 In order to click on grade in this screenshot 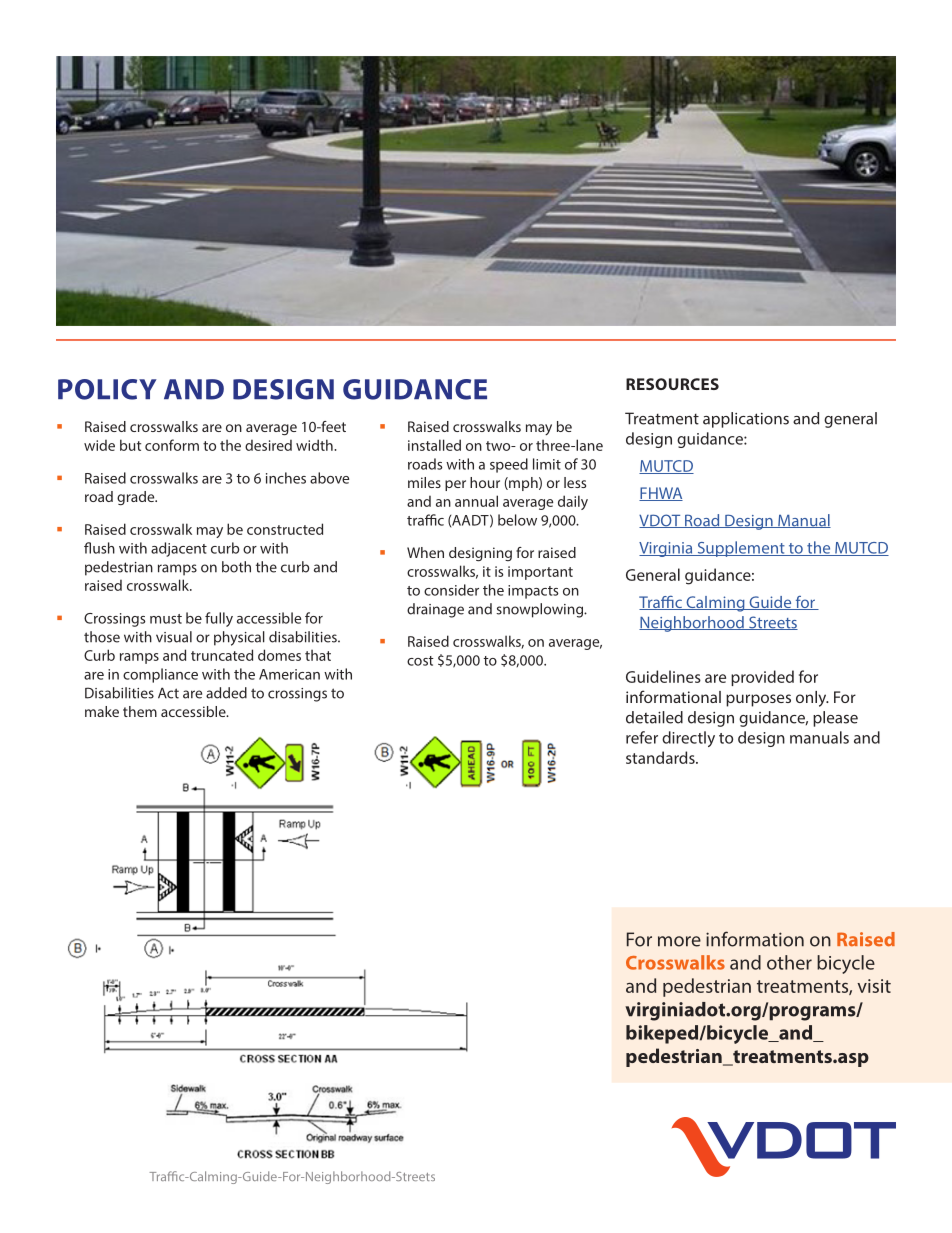, I will do `click(137, 498)`.
